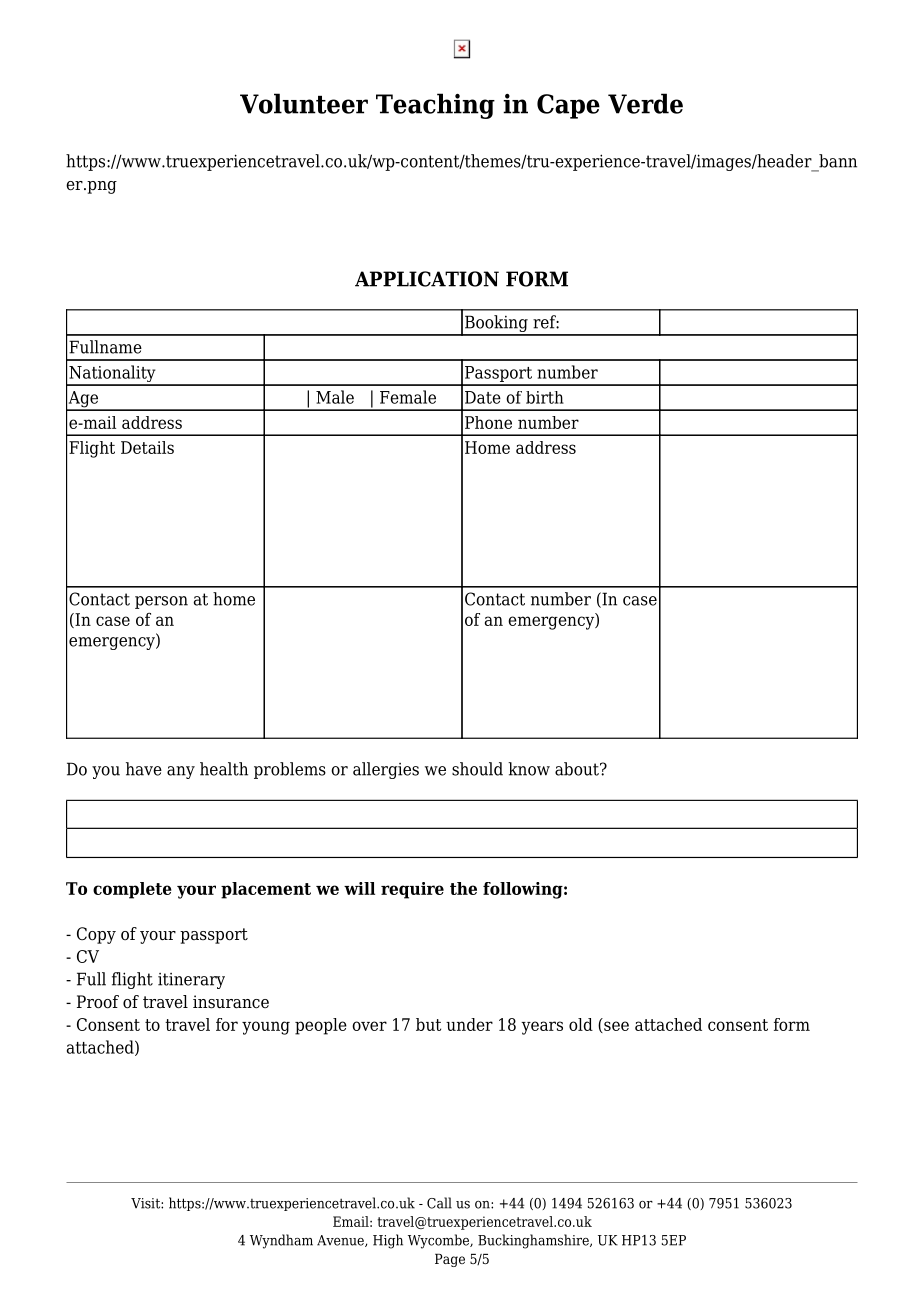 Image resolution: width=924 pixels, height=1308 pixels. I want to click on Volunteer, so click(304, 103).
